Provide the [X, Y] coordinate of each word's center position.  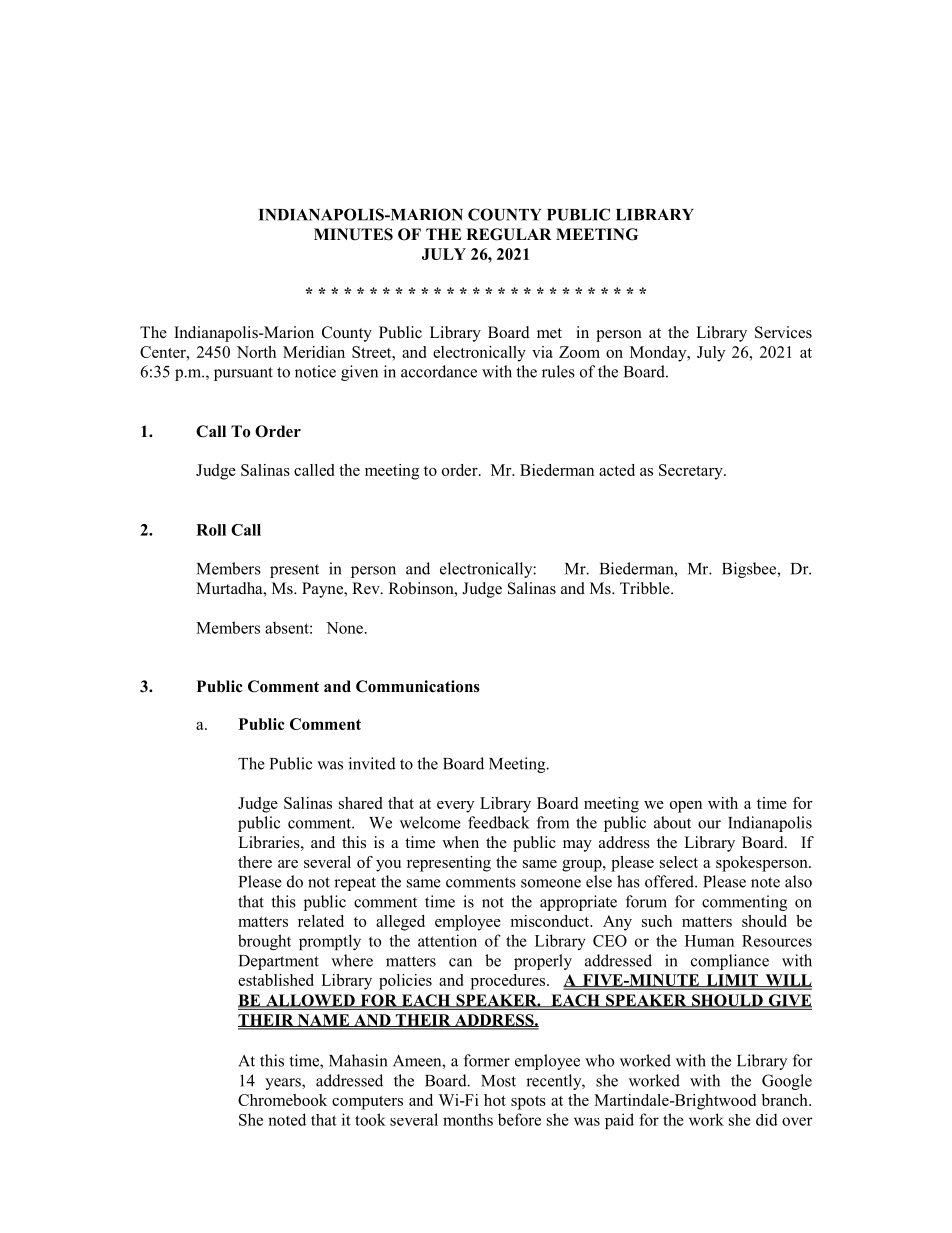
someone [551, 883]
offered [670, 881]
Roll [211, 530]
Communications [418, 686]
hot [495, 1100]
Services [783, 332]
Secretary [692, 472]
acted [617, 470]
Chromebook [282, 1100]
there [255, 862]
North [256, 352]
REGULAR [509, 234]
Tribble [646, 588]
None [344, 628]
